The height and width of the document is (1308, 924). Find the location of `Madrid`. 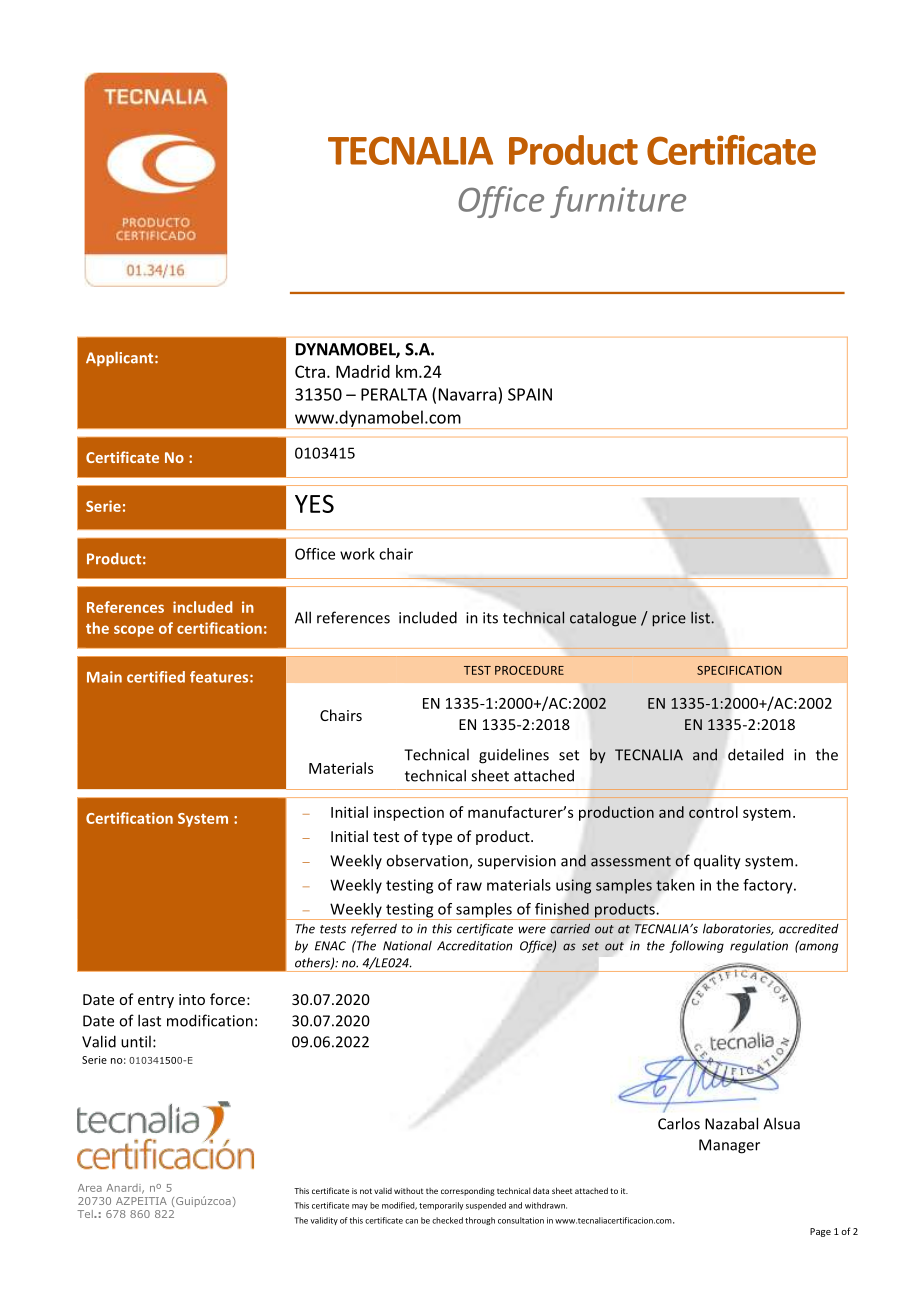

Madrid is located at coordinates (363, 371).
